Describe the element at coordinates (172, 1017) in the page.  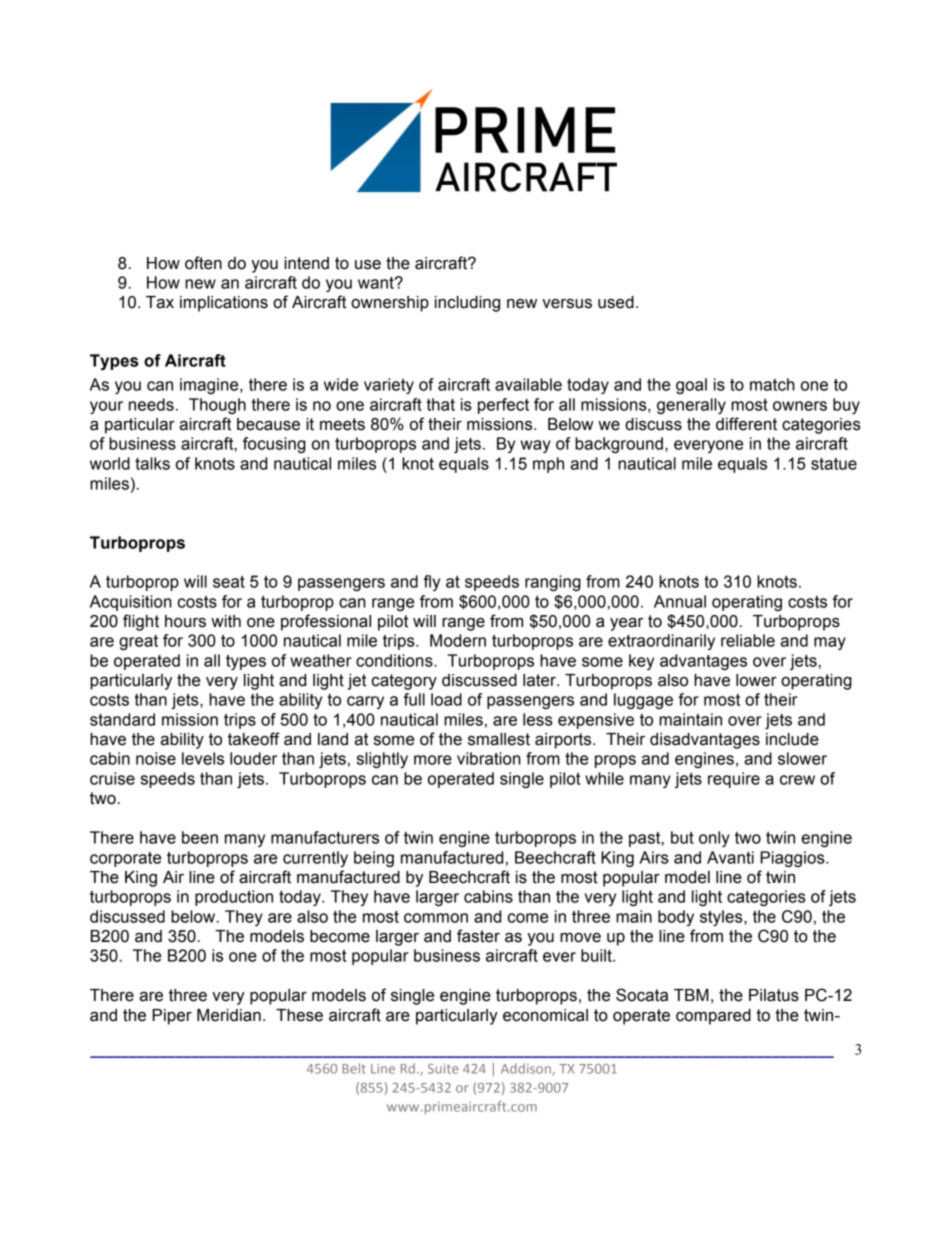
I see `Piper` at that location.
